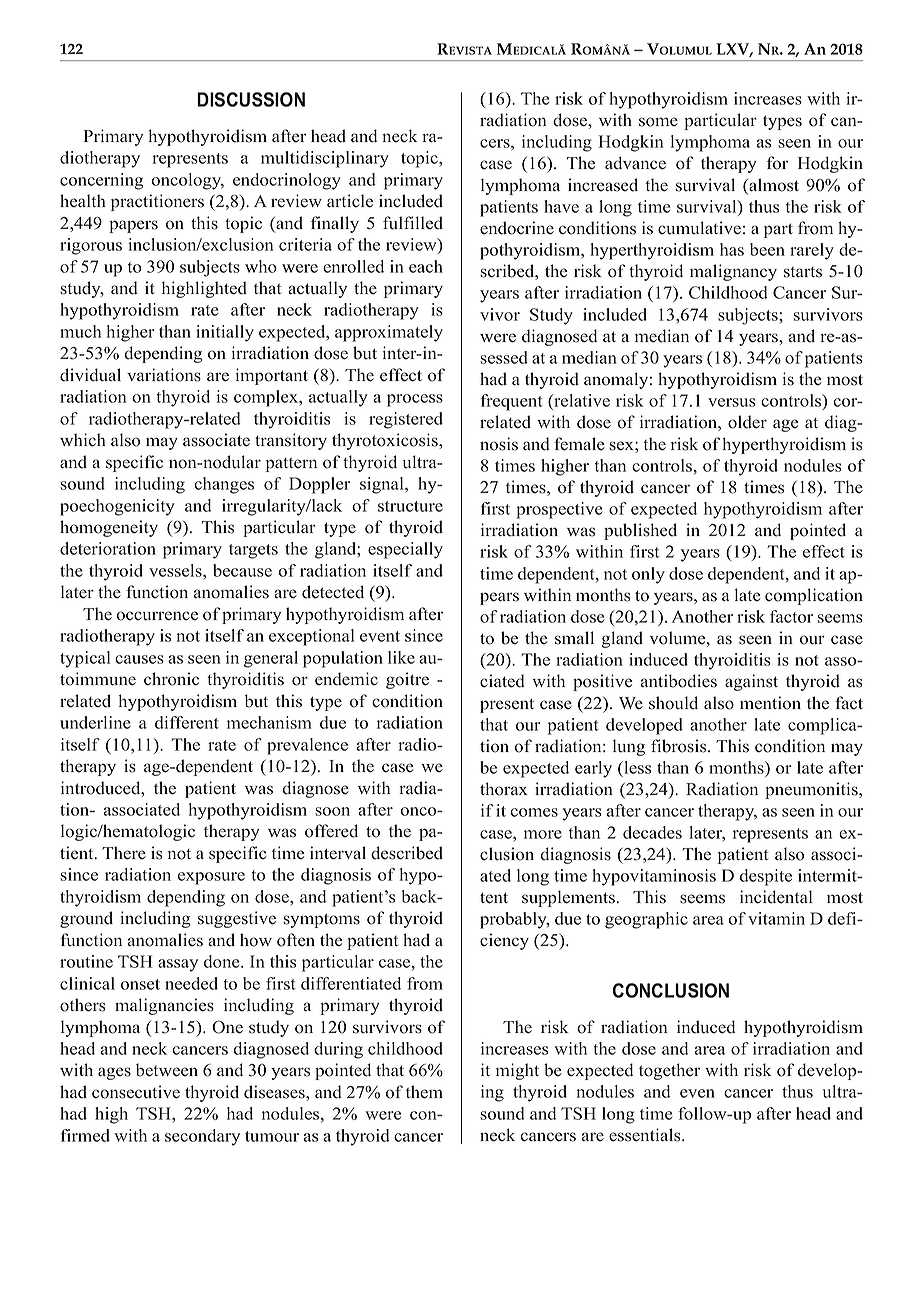 Image resolution: width=923 pixels, height=1316 pixels. I want to click on multidisciplinary, so click(325, 159).
